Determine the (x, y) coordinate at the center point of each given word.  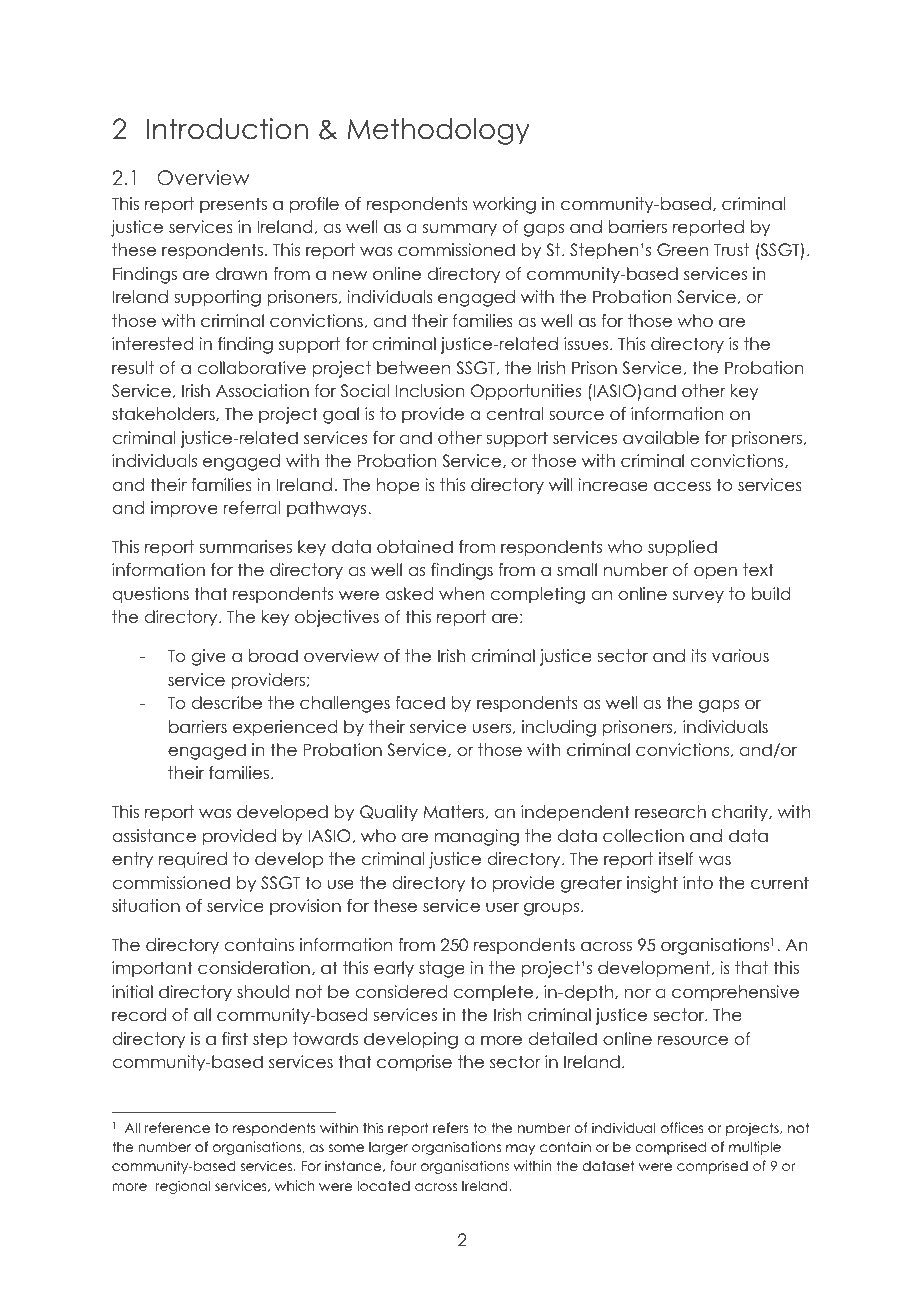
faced (420, 703)
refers (451, 1127)
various (740, 656)
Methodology (438, 131)
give (209, 657)
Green (682, 250)
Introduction (227, 129)
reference (177, 1127)
